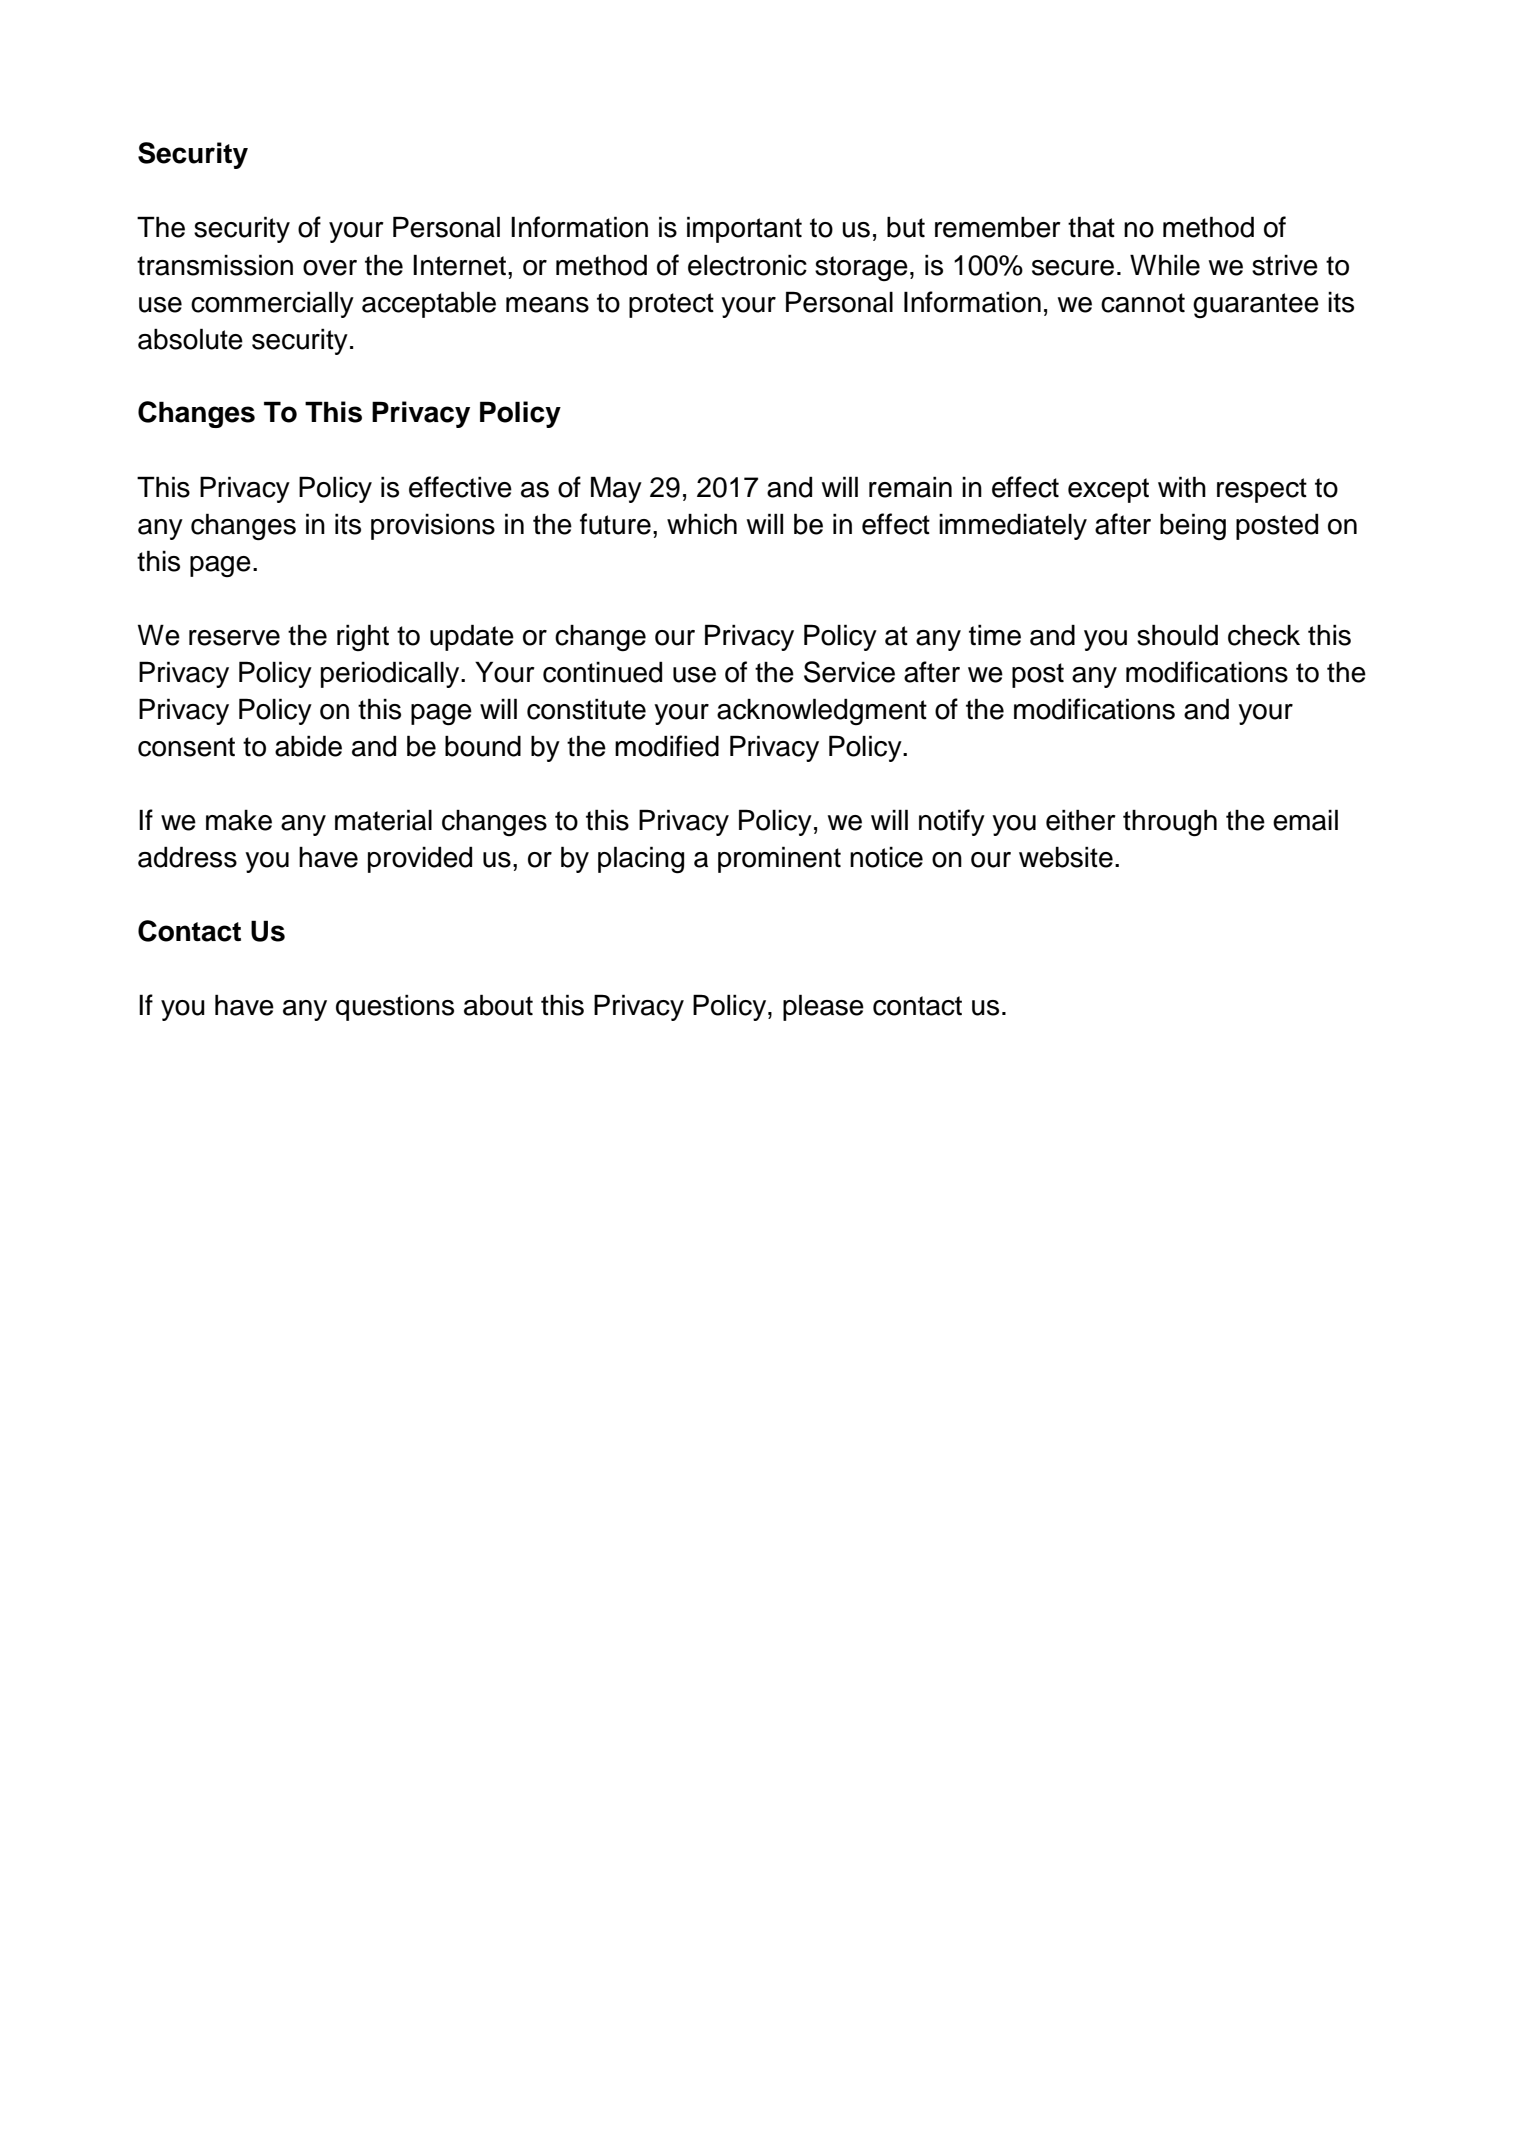 This document has height=2143, width=1516. I want to click on Service, so click(849, 672).
